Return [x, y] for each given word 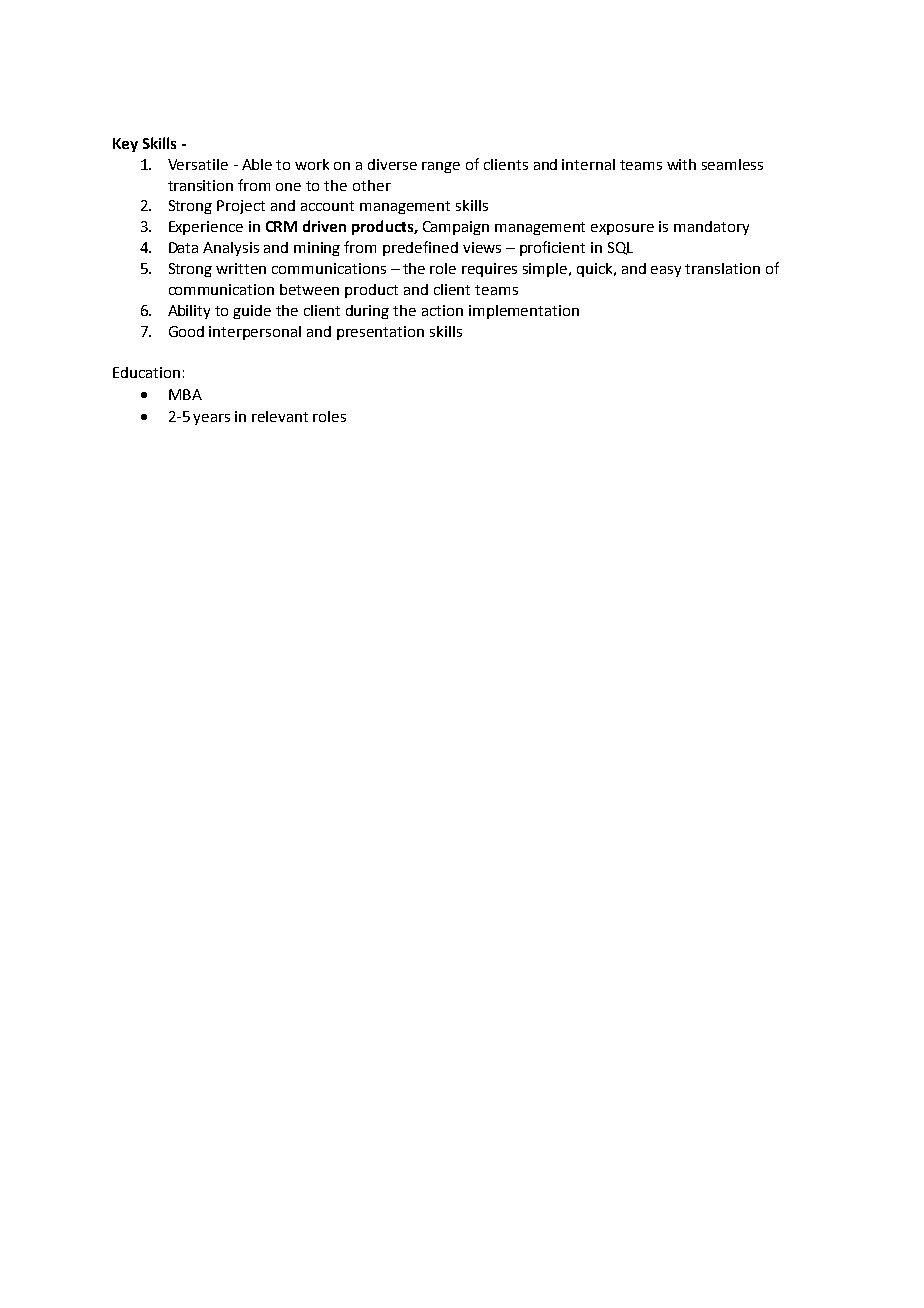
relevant [280, 416]
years [211, 419]
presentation [380, 333]
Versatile [198, 164]
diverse [392, 164]
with [681, 164]
